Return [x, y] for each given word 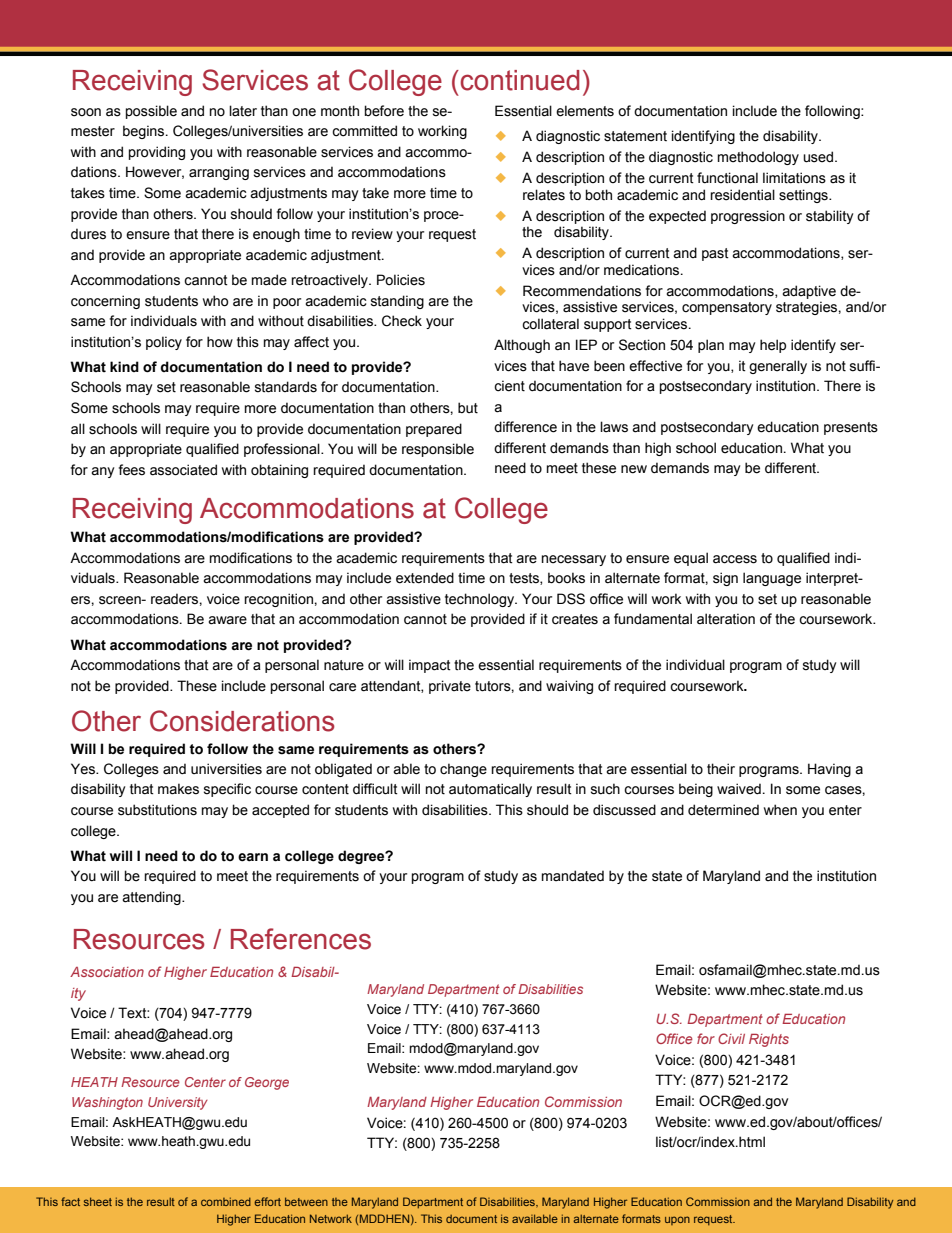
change [463, 770]
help [773, 346]
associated [183, 470]
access [735, 559]
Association [107, 972]
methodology [758, 158]
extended [425, 578]
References [301, 939]
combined [226, 1201]
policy [164, 343]
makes [178, 789]
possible [151, 112]
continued [519, 80]
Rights [769, 1040]
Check [402, 321]
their [721, 769]
